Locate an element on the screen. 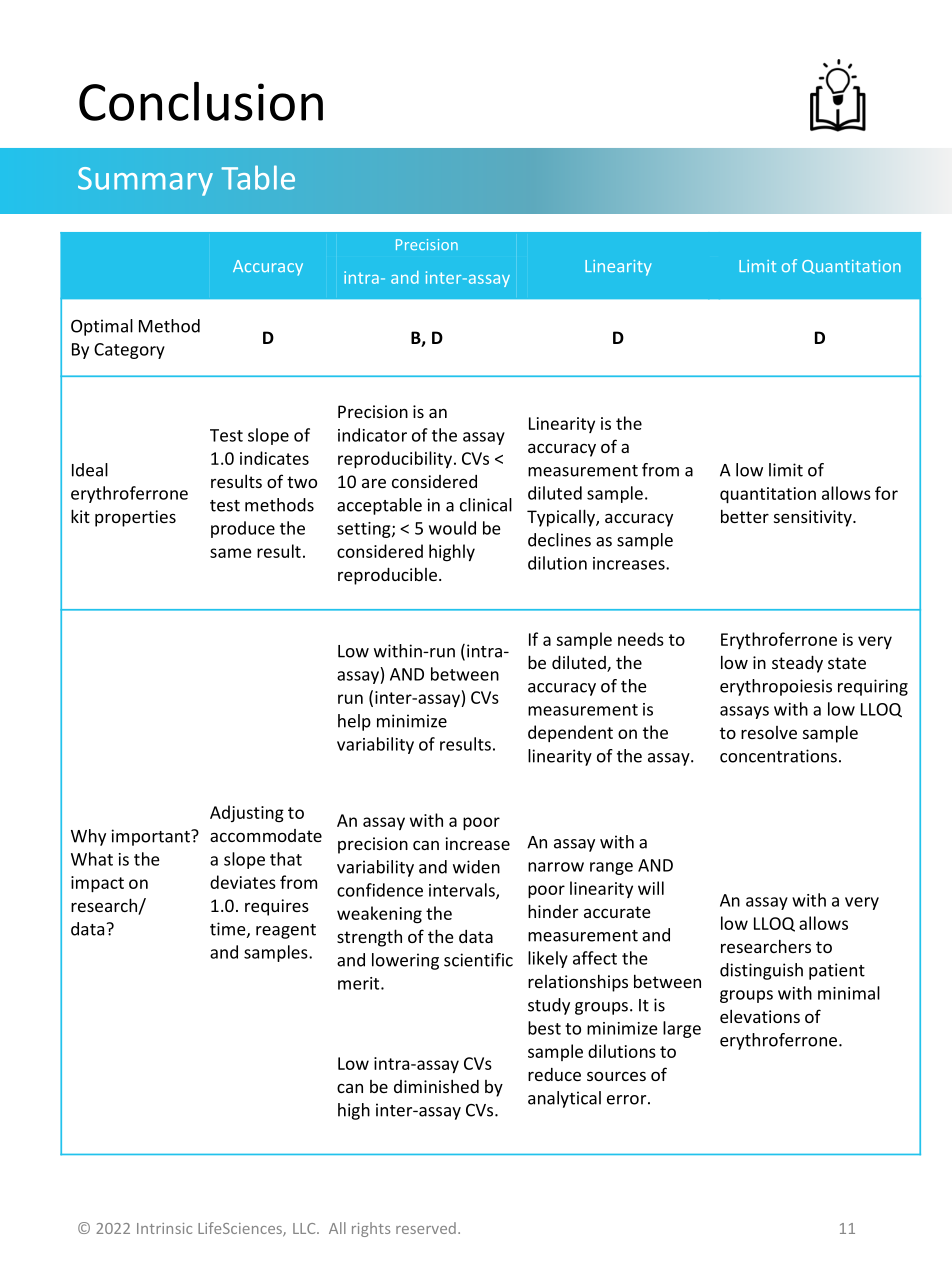 The height and width of the screenshot is (1270, 952). Conclusion is located at coordinates (201, 101).
